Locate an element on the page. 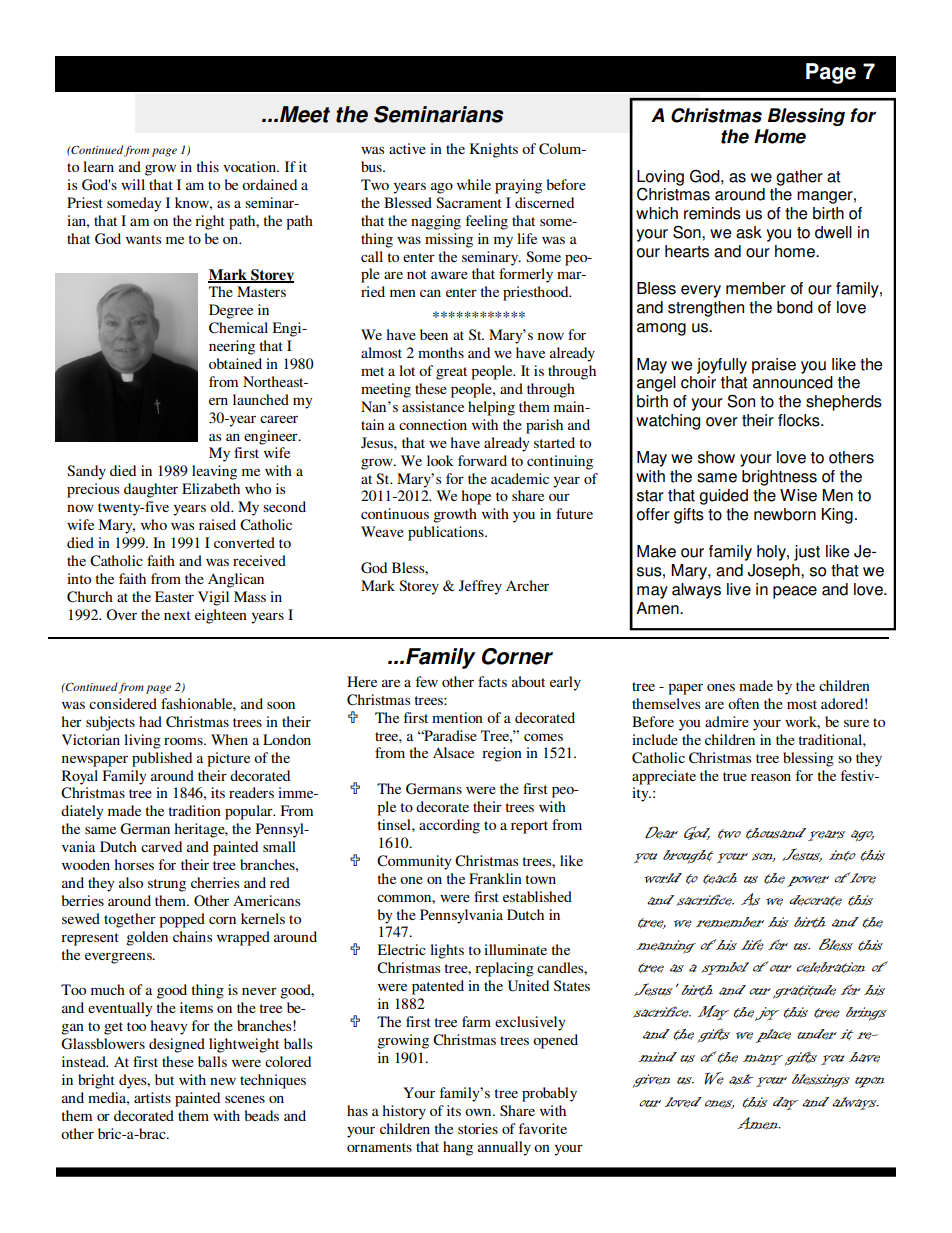 The height and width of the page is (1233, 952). while is located at coordinates (474, 184).
